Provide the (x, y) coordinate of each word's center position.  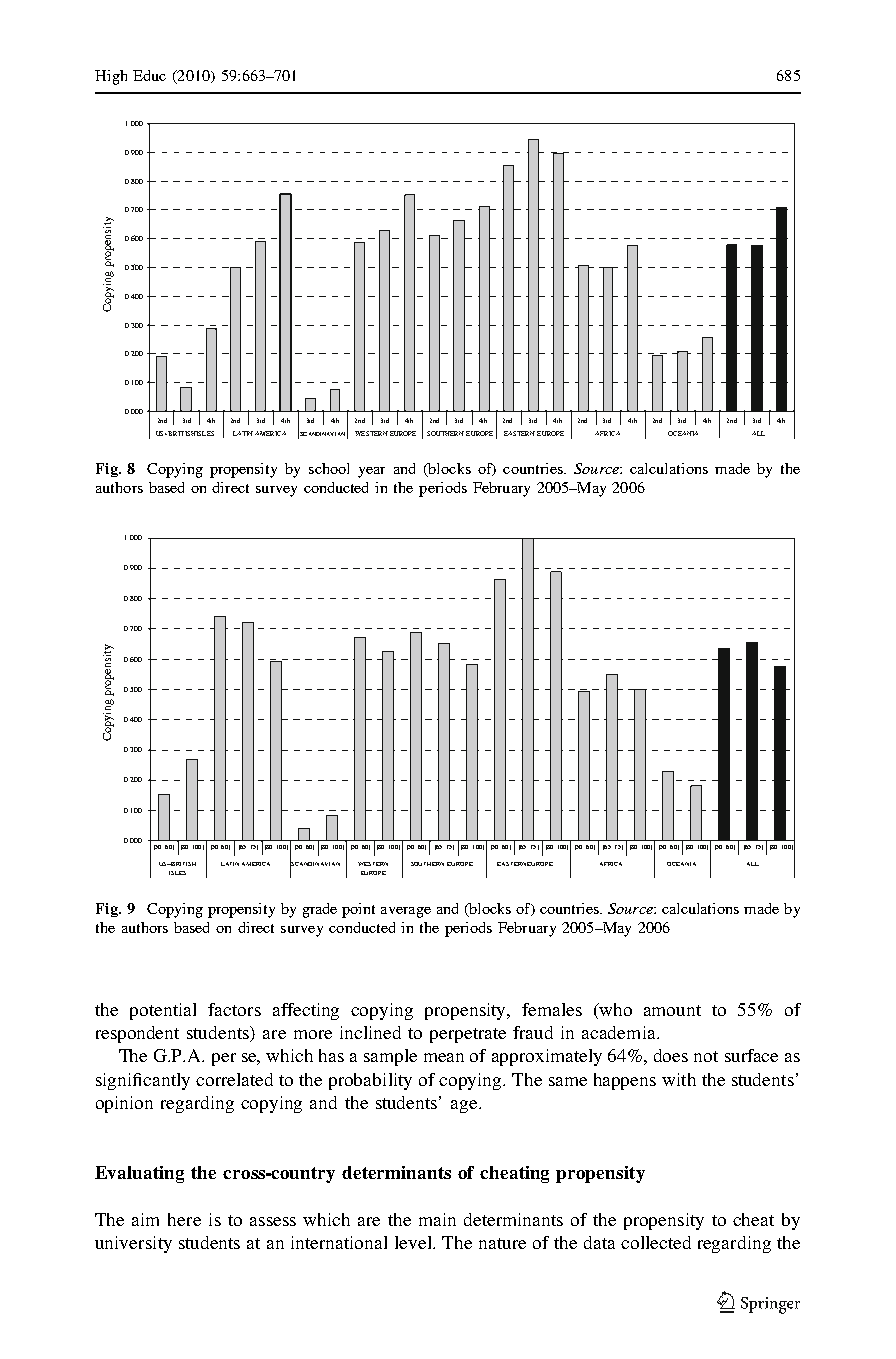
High (111, 77)
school (329, 468)
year (371, 472)
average (406, 912)
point (358, 910)
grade (320, 910)
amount (672, 1010)
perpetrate (468, 1035)
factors (234, 1009)
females (552, 1009)
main (437, 1219)
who (615, 1009)
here (184, 1219)
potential (163, 1011)
